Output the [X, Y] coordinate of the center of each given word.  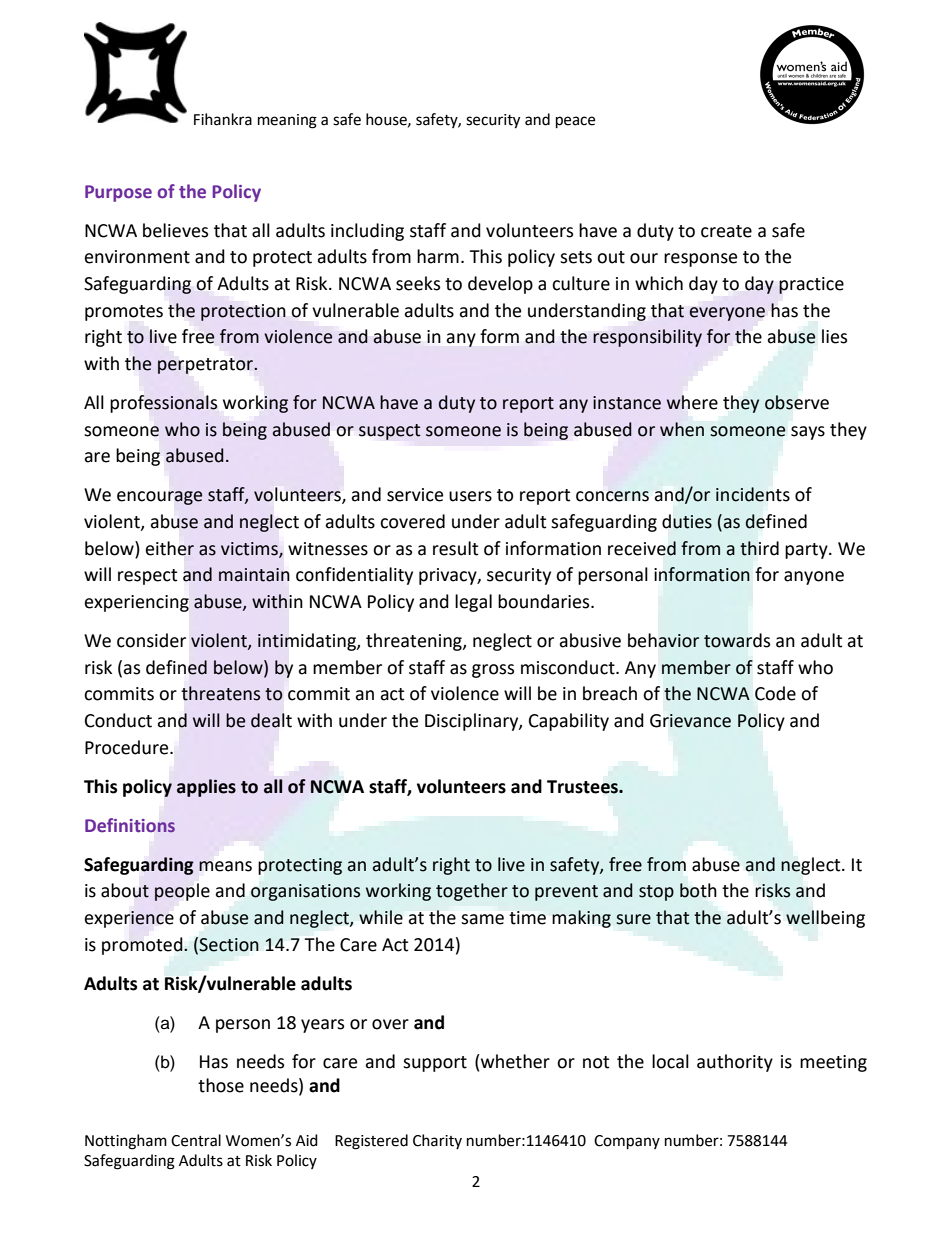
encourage [160, 498]
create [726, 231]
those [221, 1085]
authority [735, 1063]
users [470, 496]
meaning [287, 121]
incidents [753, 494]
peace [575, 122]
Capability [569, 722]
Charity [437, 1141]
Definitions [130, 825]
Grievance [690, 721]
